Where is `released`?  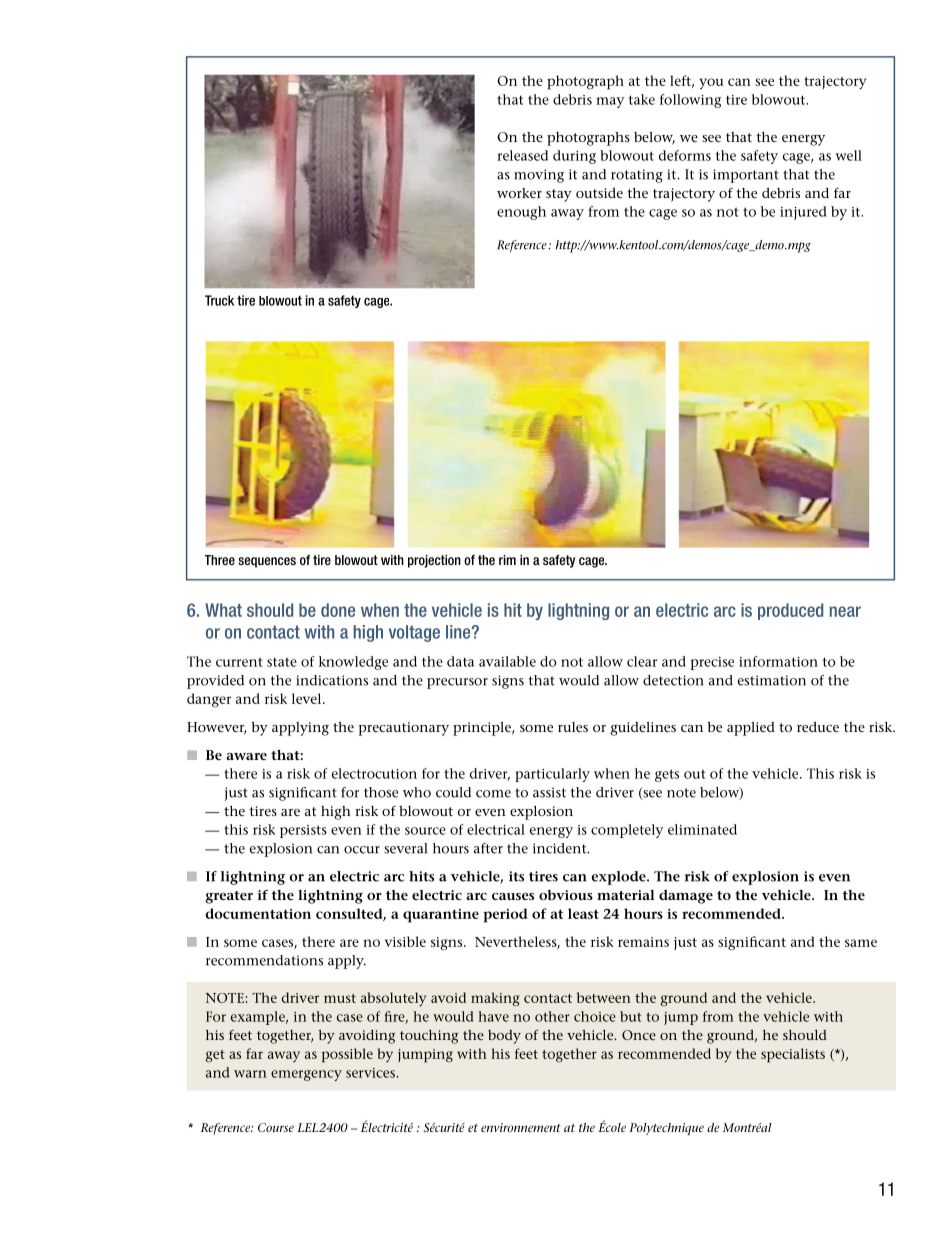
released is located at coordinates (522, 155).
